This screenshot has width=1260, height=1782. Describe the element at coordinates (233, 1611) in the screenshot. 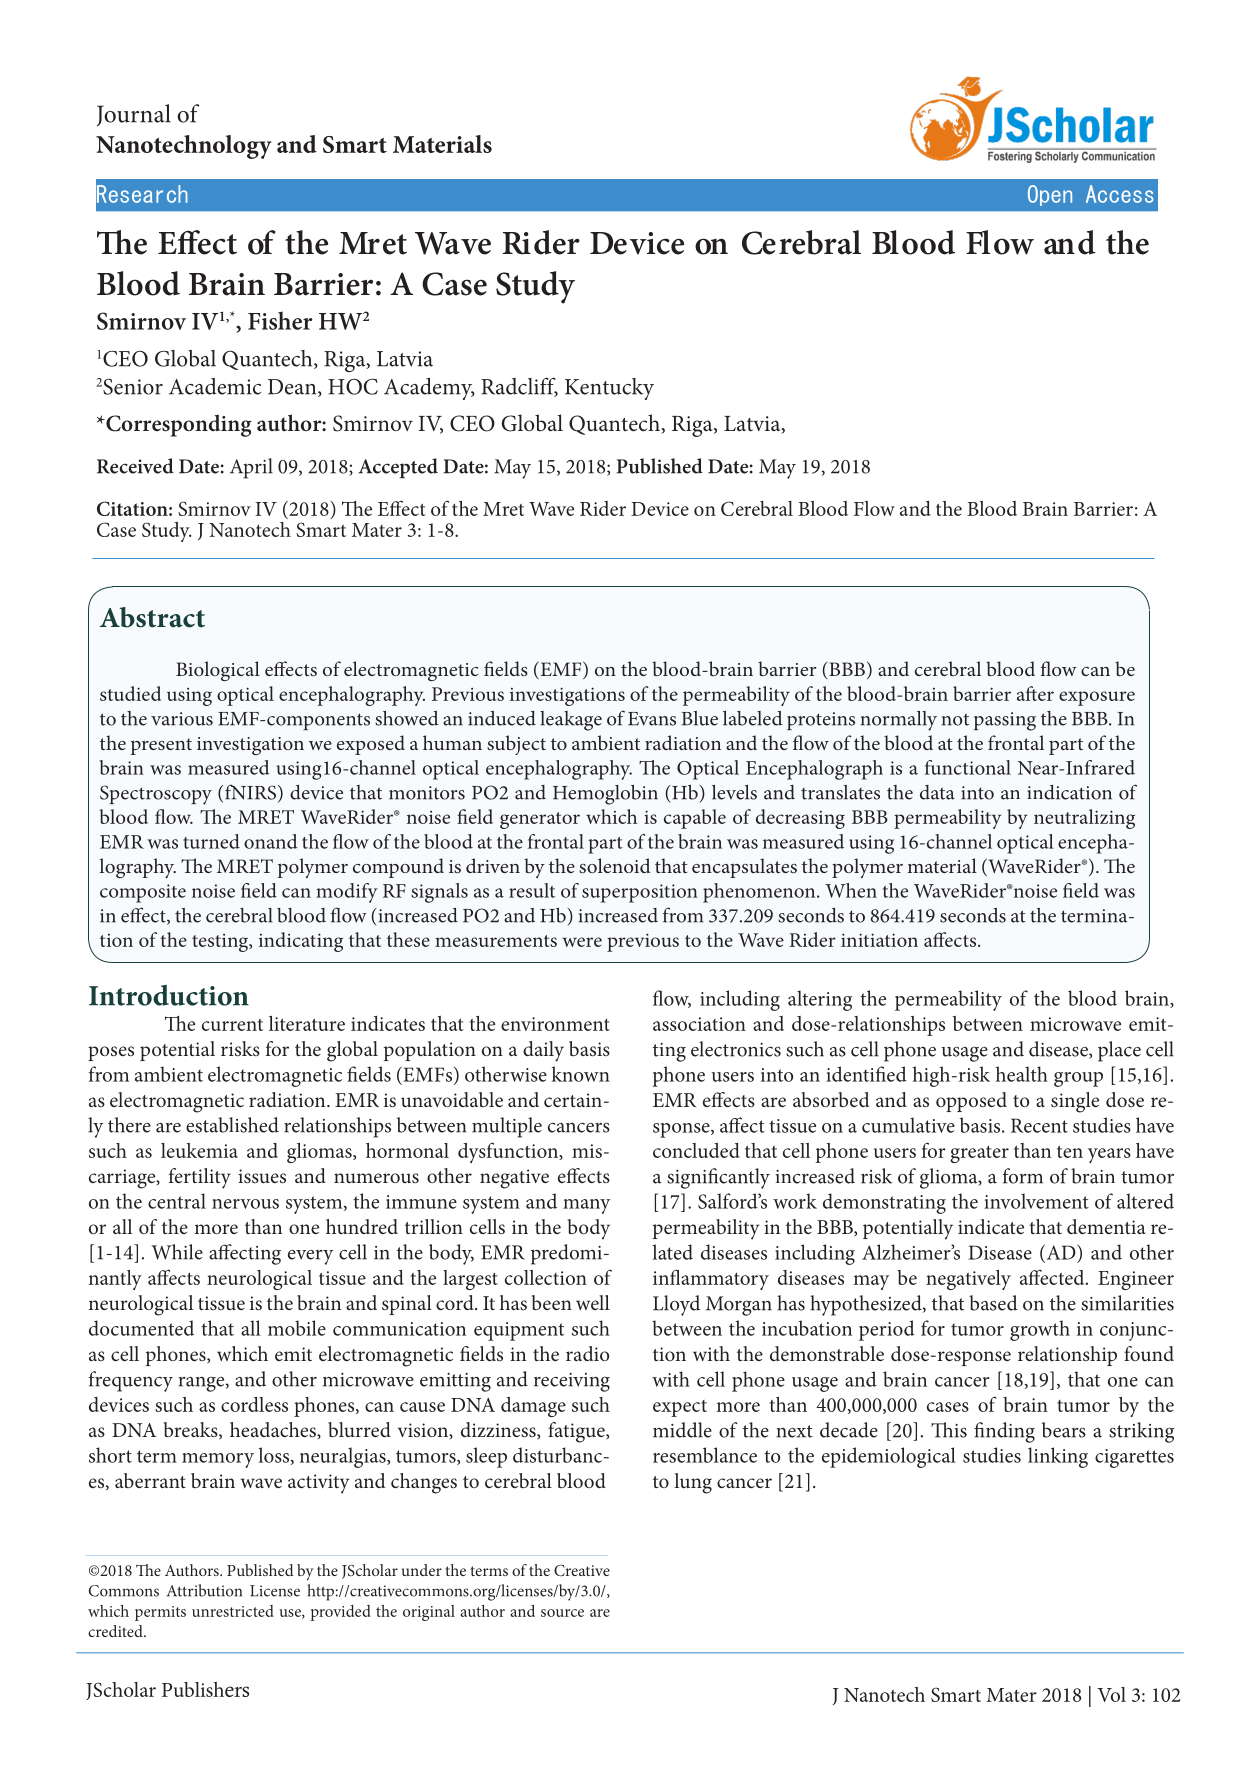

I see `unrestricted` at that location.
